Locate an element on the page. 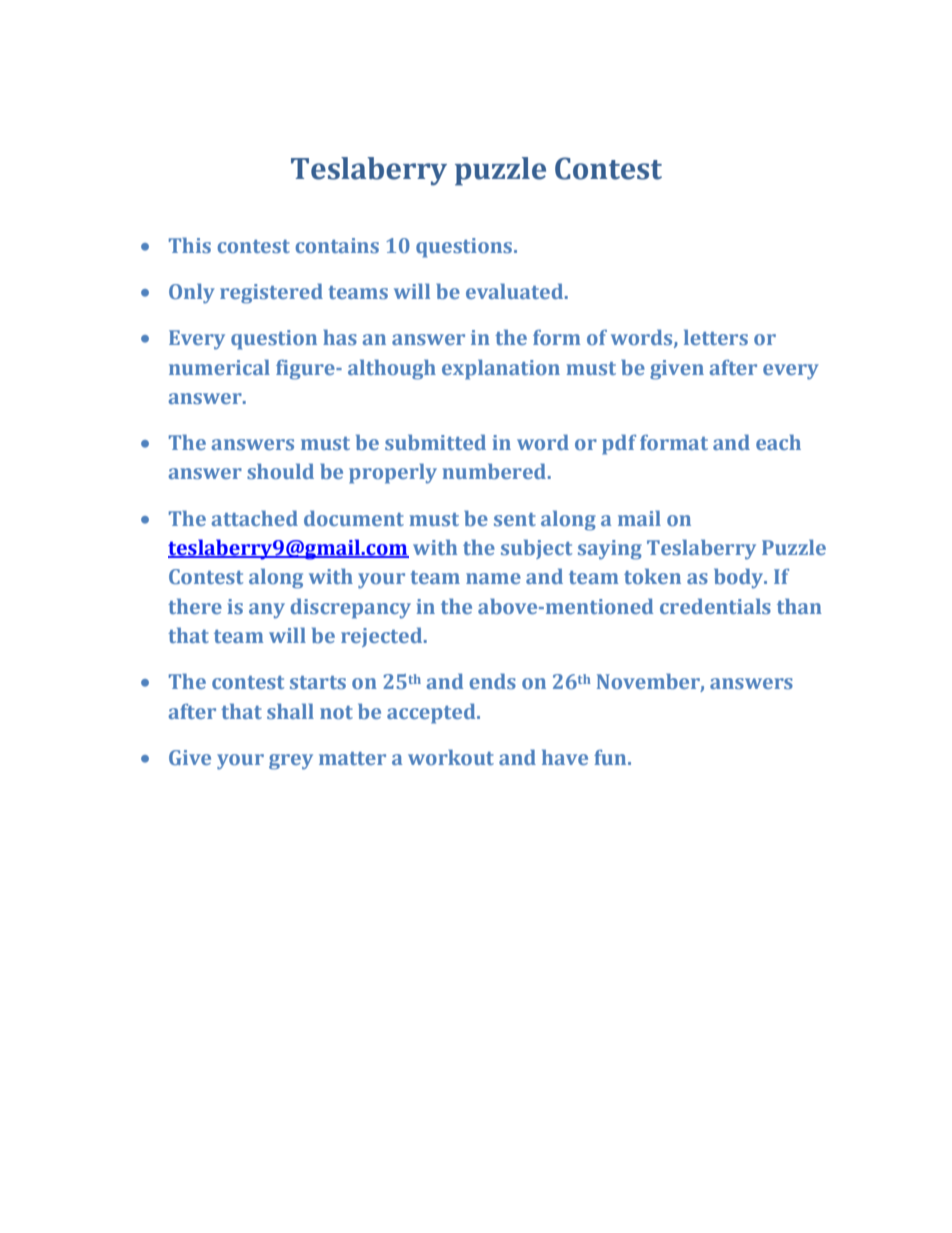 This document has width=952, height=1233. sent is located at coordinates (515, 519).
